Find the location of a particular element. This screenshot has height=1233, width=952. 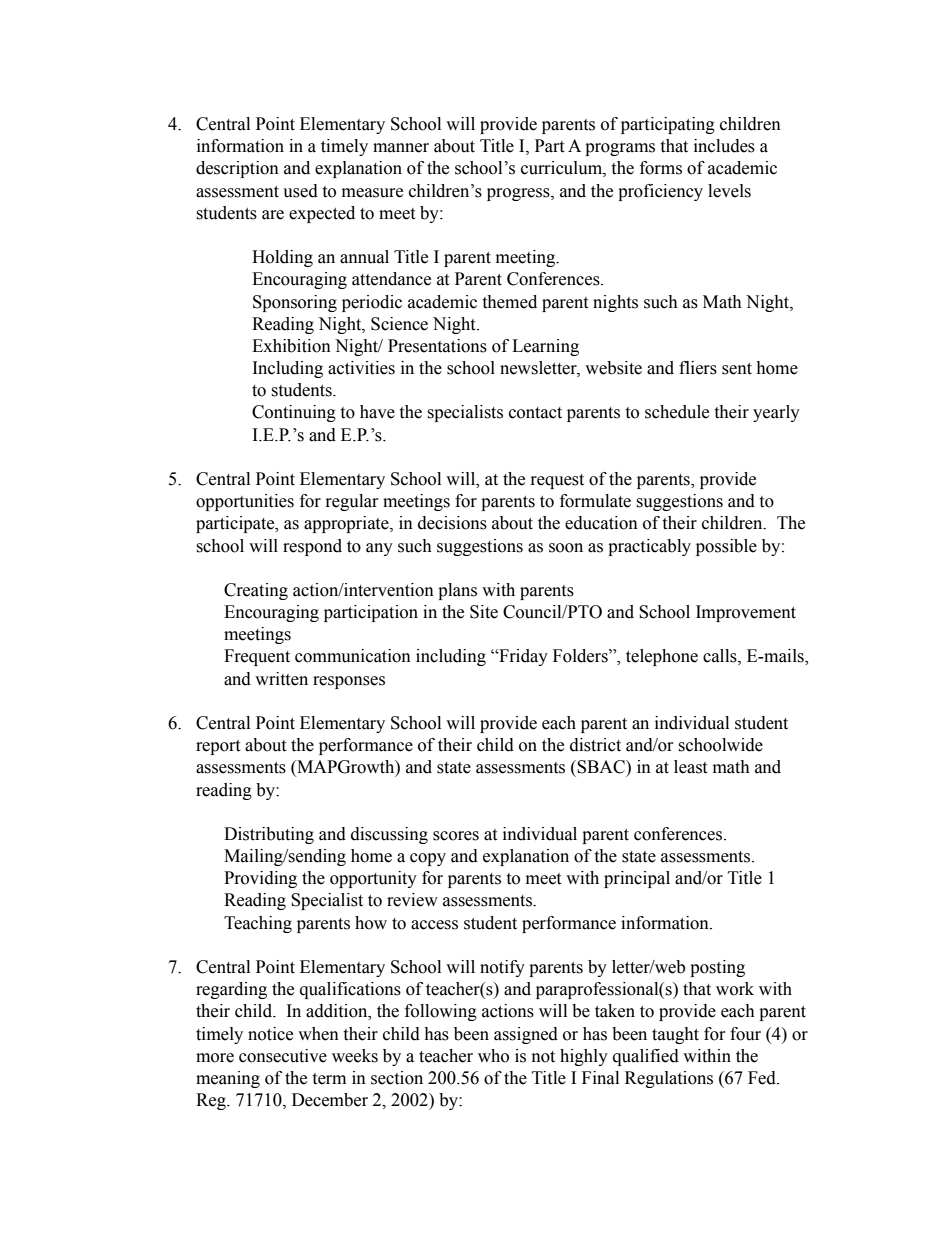

consecutive is located at coordinates (283, 1056).
